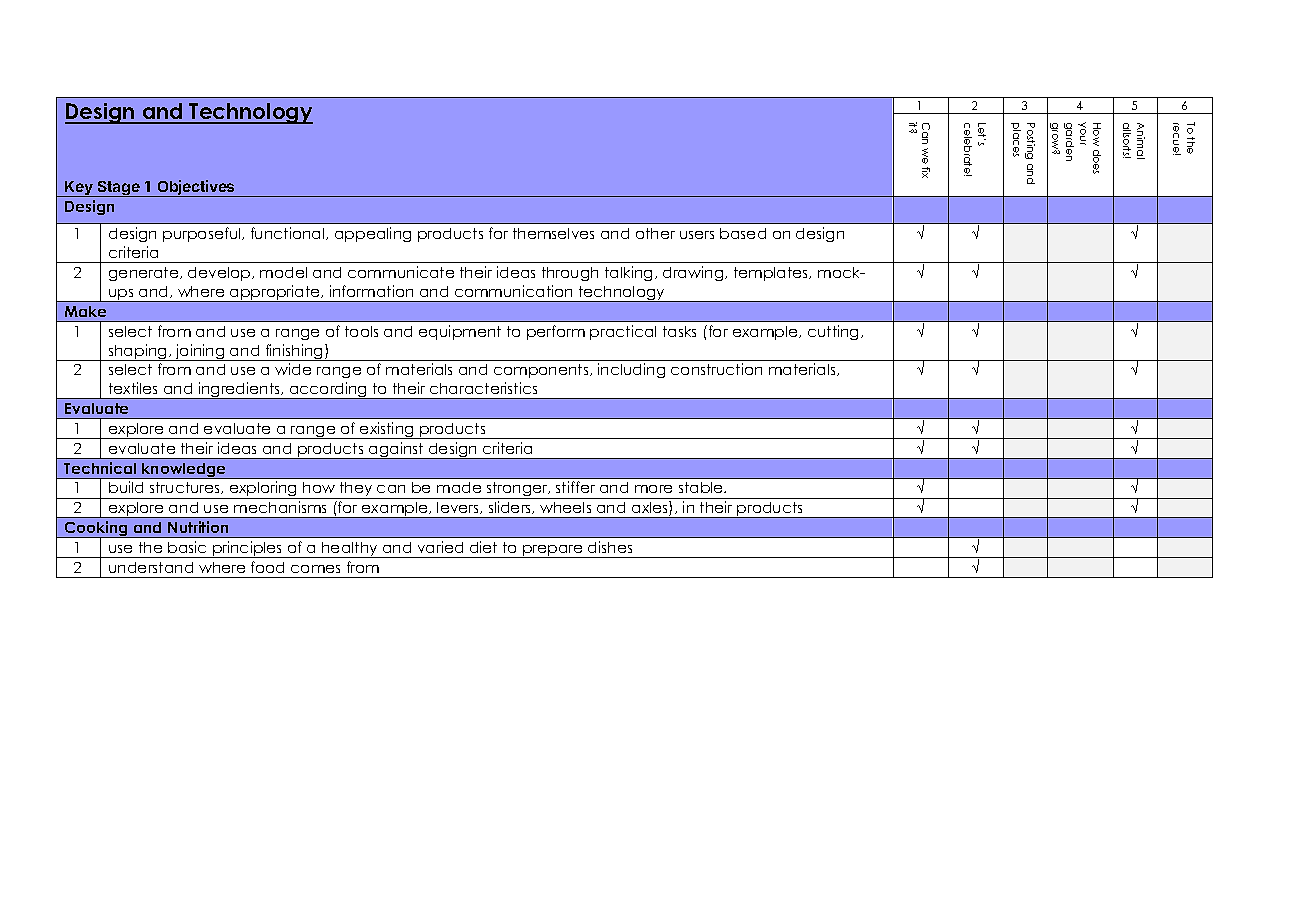  Describe the element at coordinates (653, 489) in the screenshot. I see `more` at that location.
